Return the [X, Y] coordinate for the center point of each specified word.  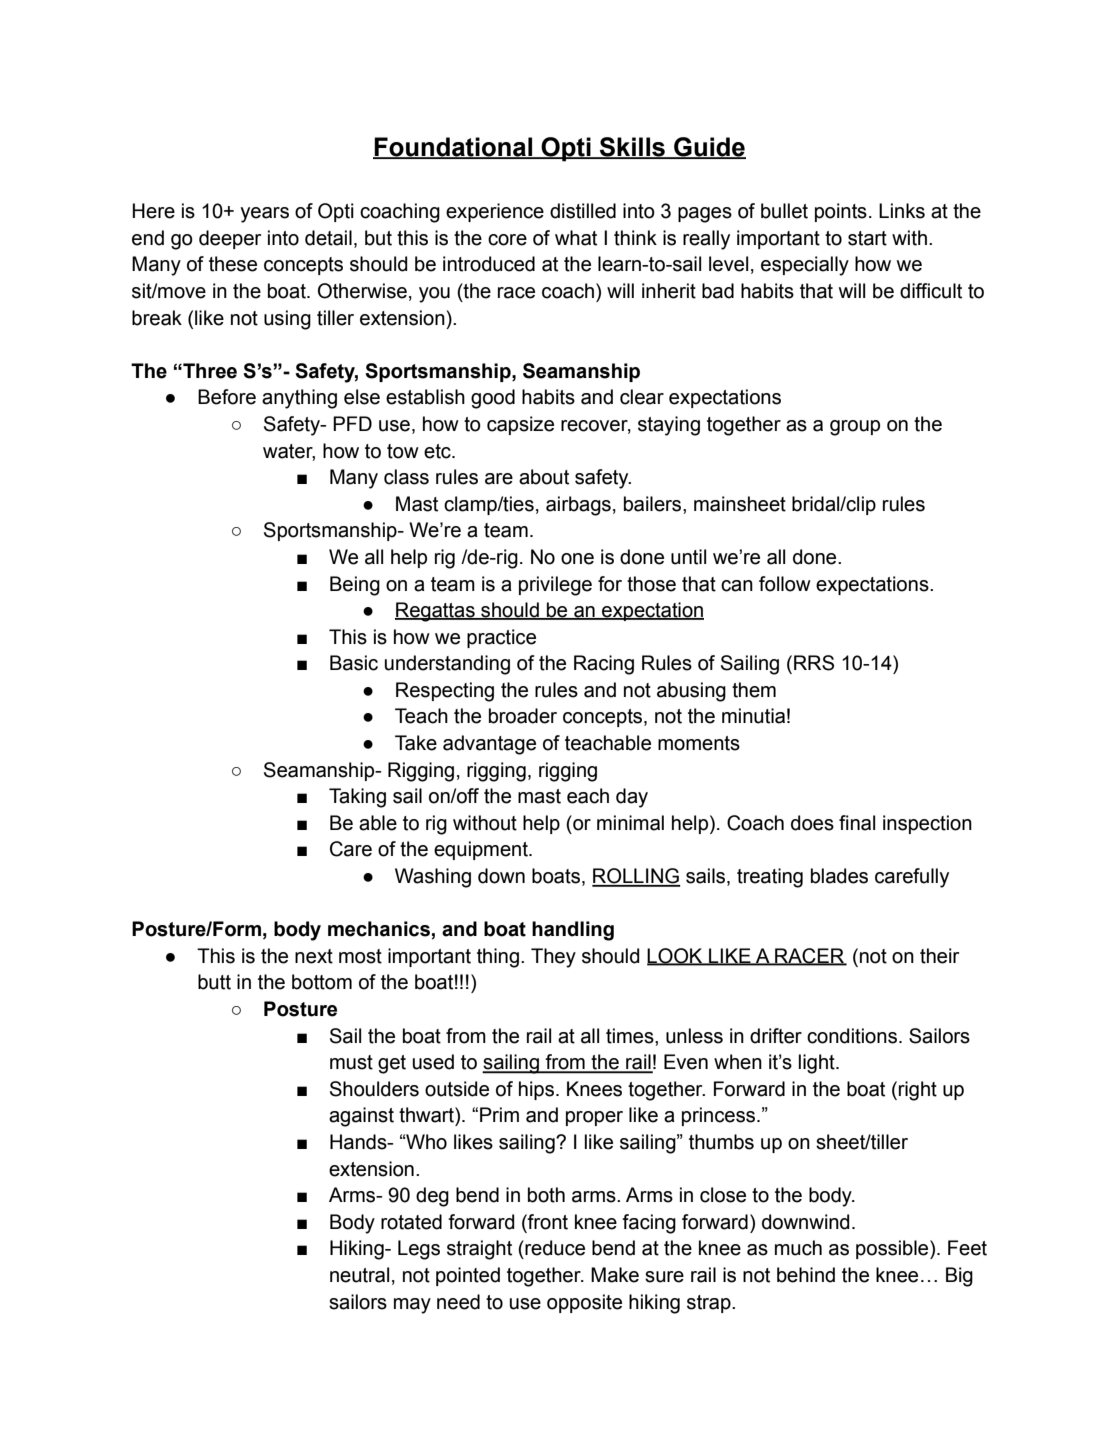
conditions [852, 1036]
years [264, 215]
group [855, 428]
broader [523, 716]
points [841, 212]
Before [227, 397]
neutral [359, 1275]
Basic [354, 663]
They [553, 958]
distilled [583, 211]
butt [214, 982]
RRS [814, 663]
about [544, 477]
